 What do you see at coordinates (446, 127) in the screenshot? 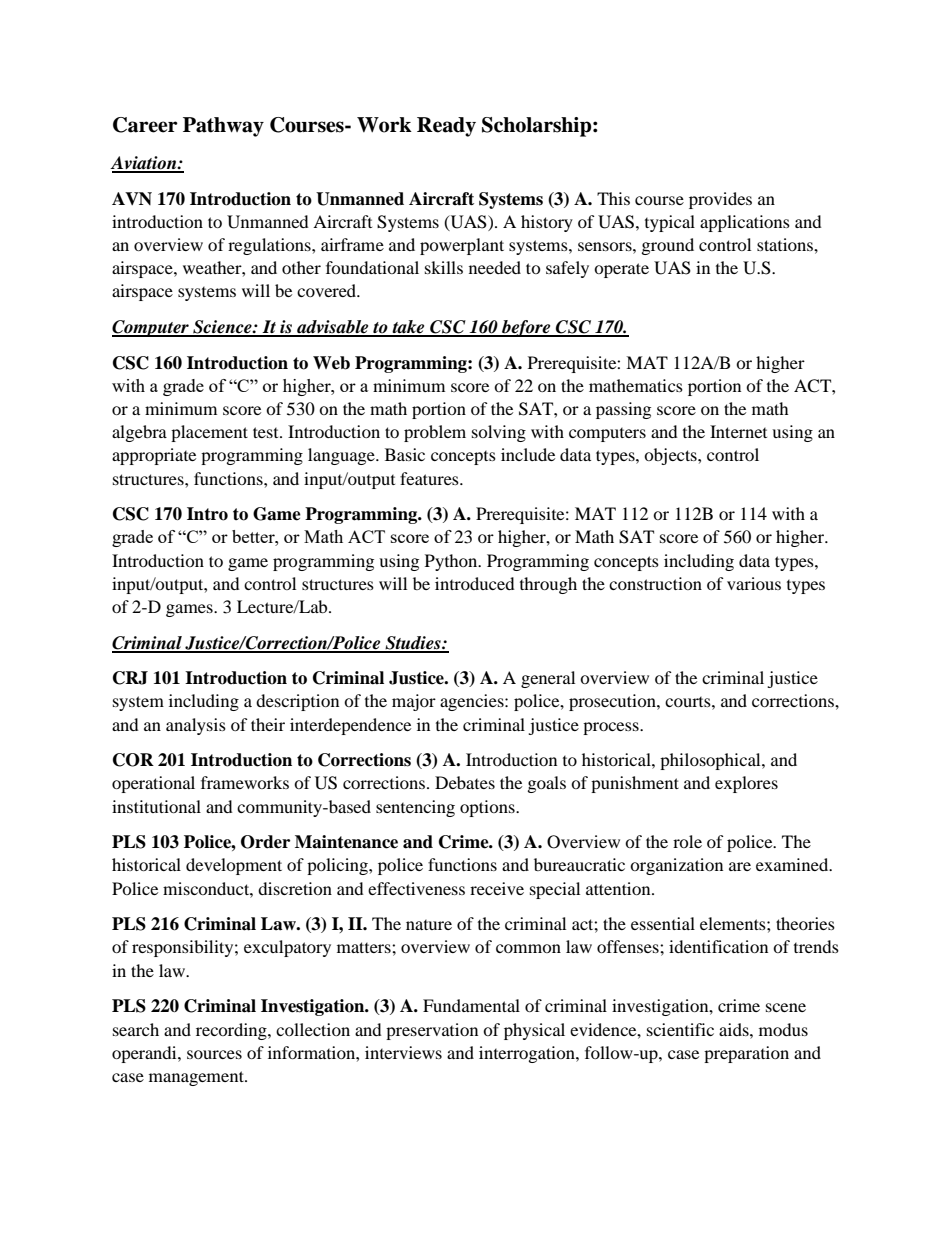
I see `Ready` at bounding box center [446, 127].
